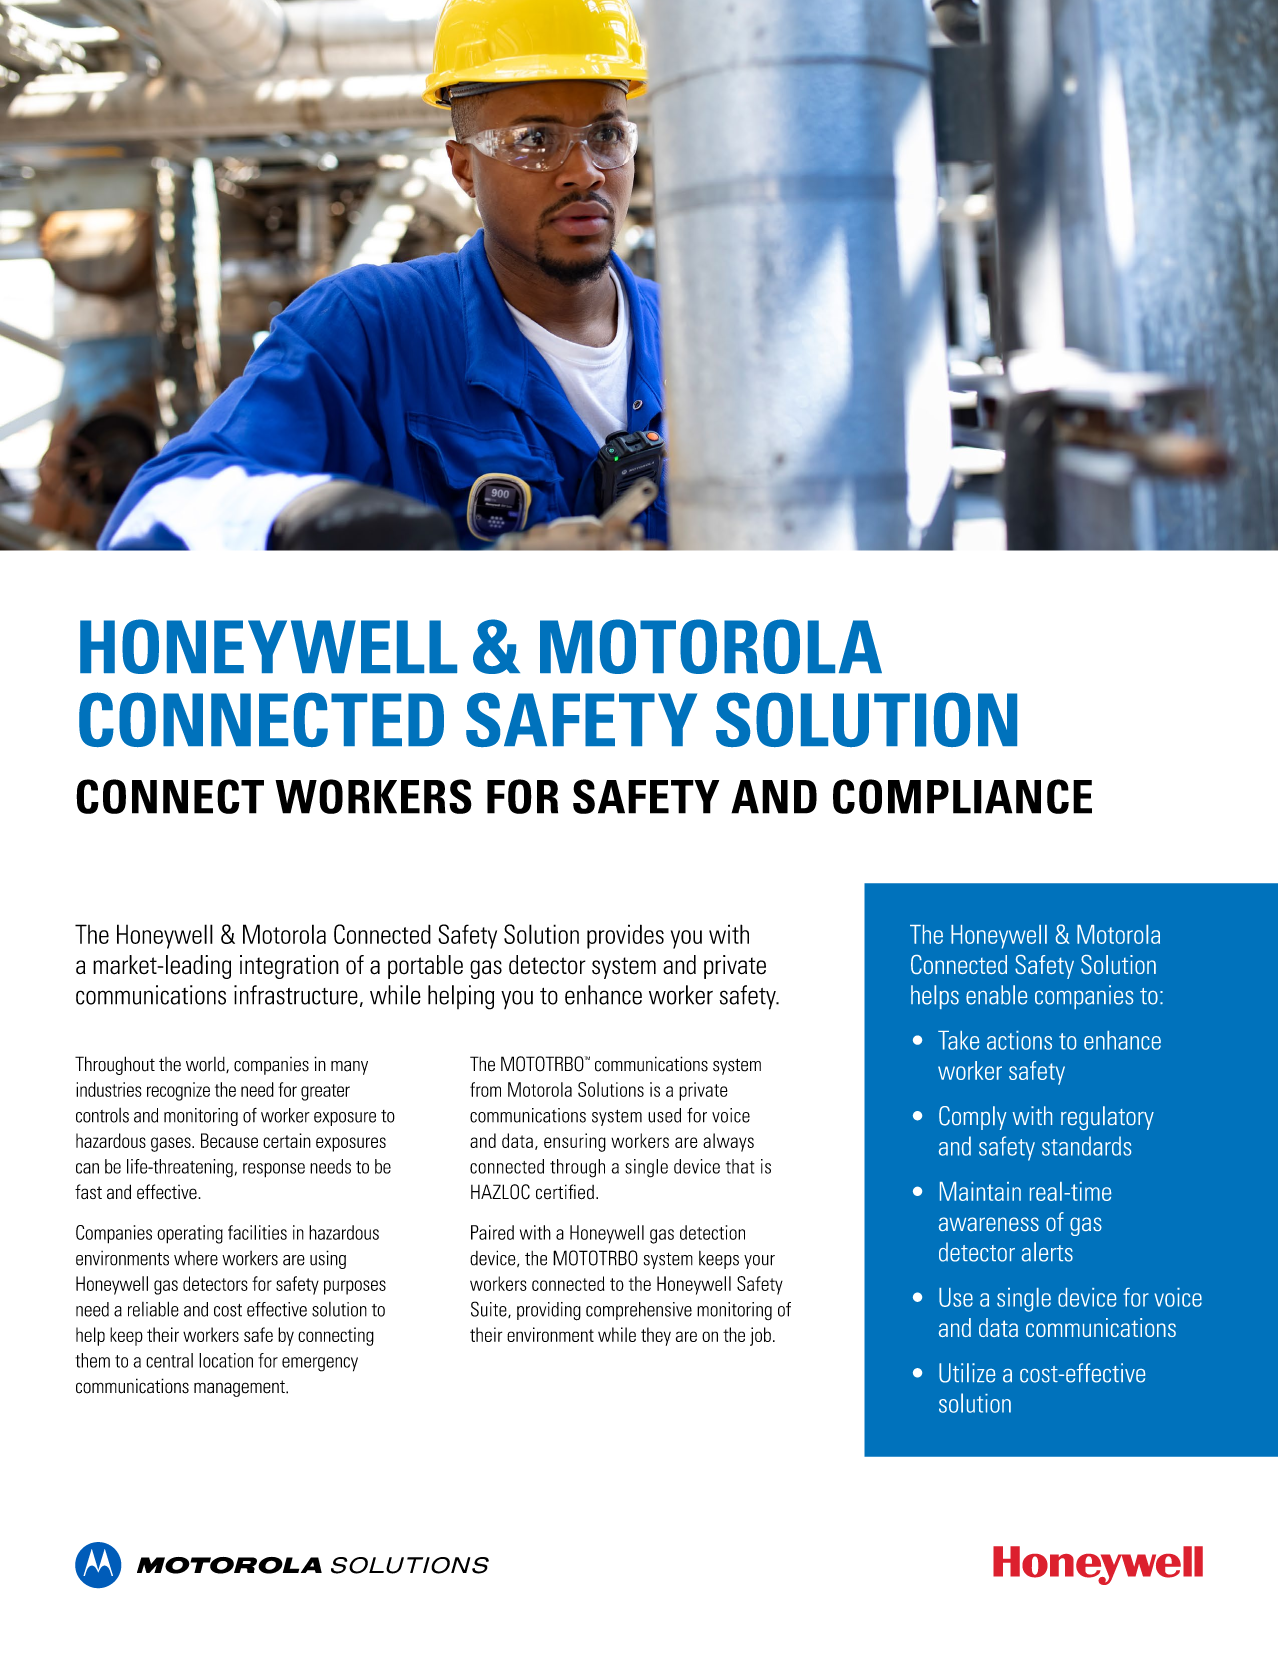 The image size is (1278, 1654). I want to click on integration, so click(289, 967).
